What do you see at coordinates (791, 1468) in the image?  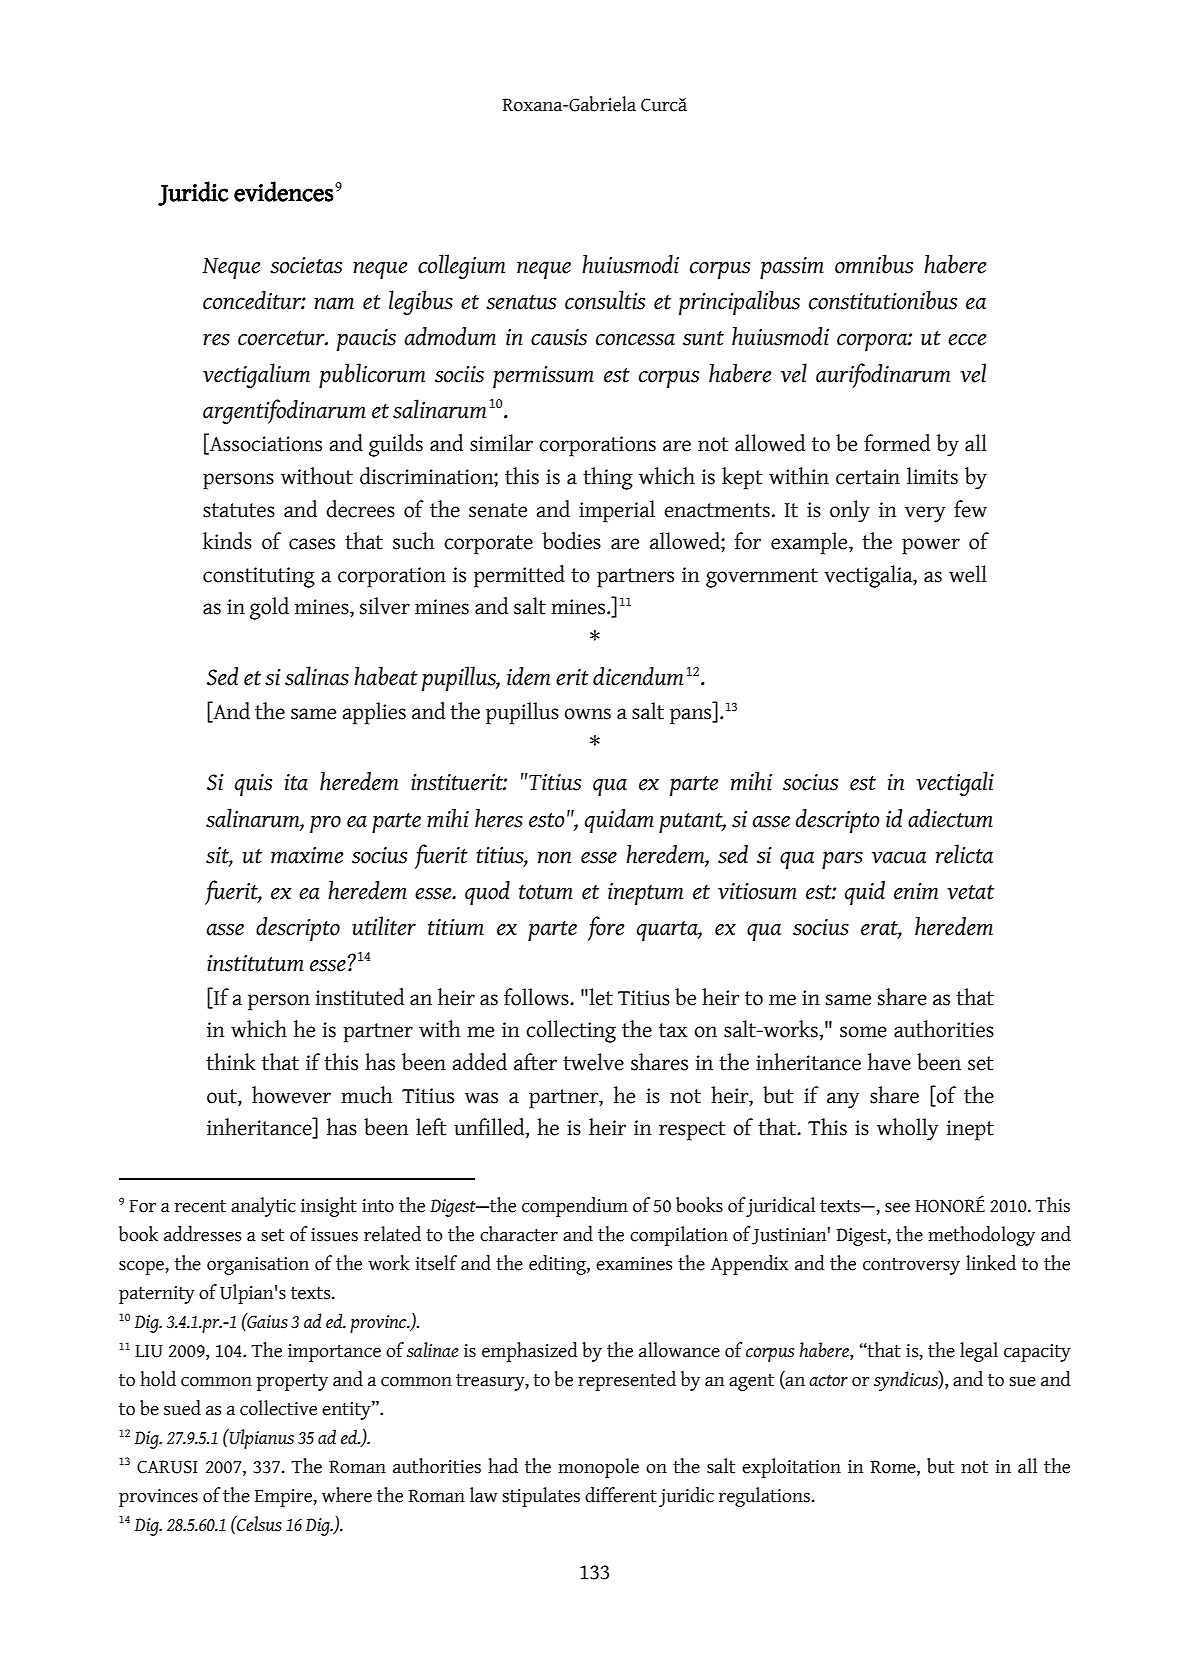 I see `exploitation` at bounding box center [791, 1468].
